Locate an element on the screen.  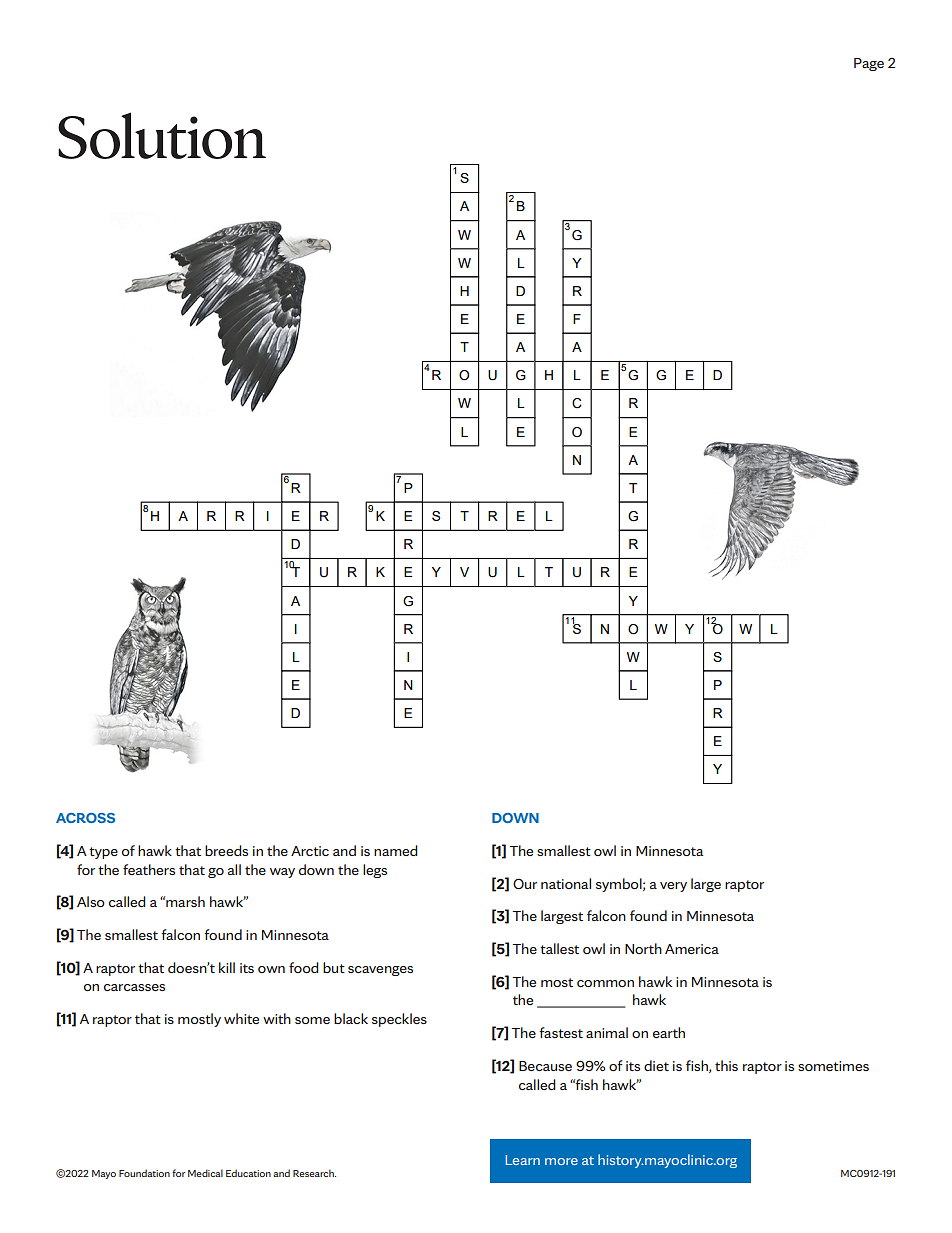
more is located at coordinates (561, 1161).
